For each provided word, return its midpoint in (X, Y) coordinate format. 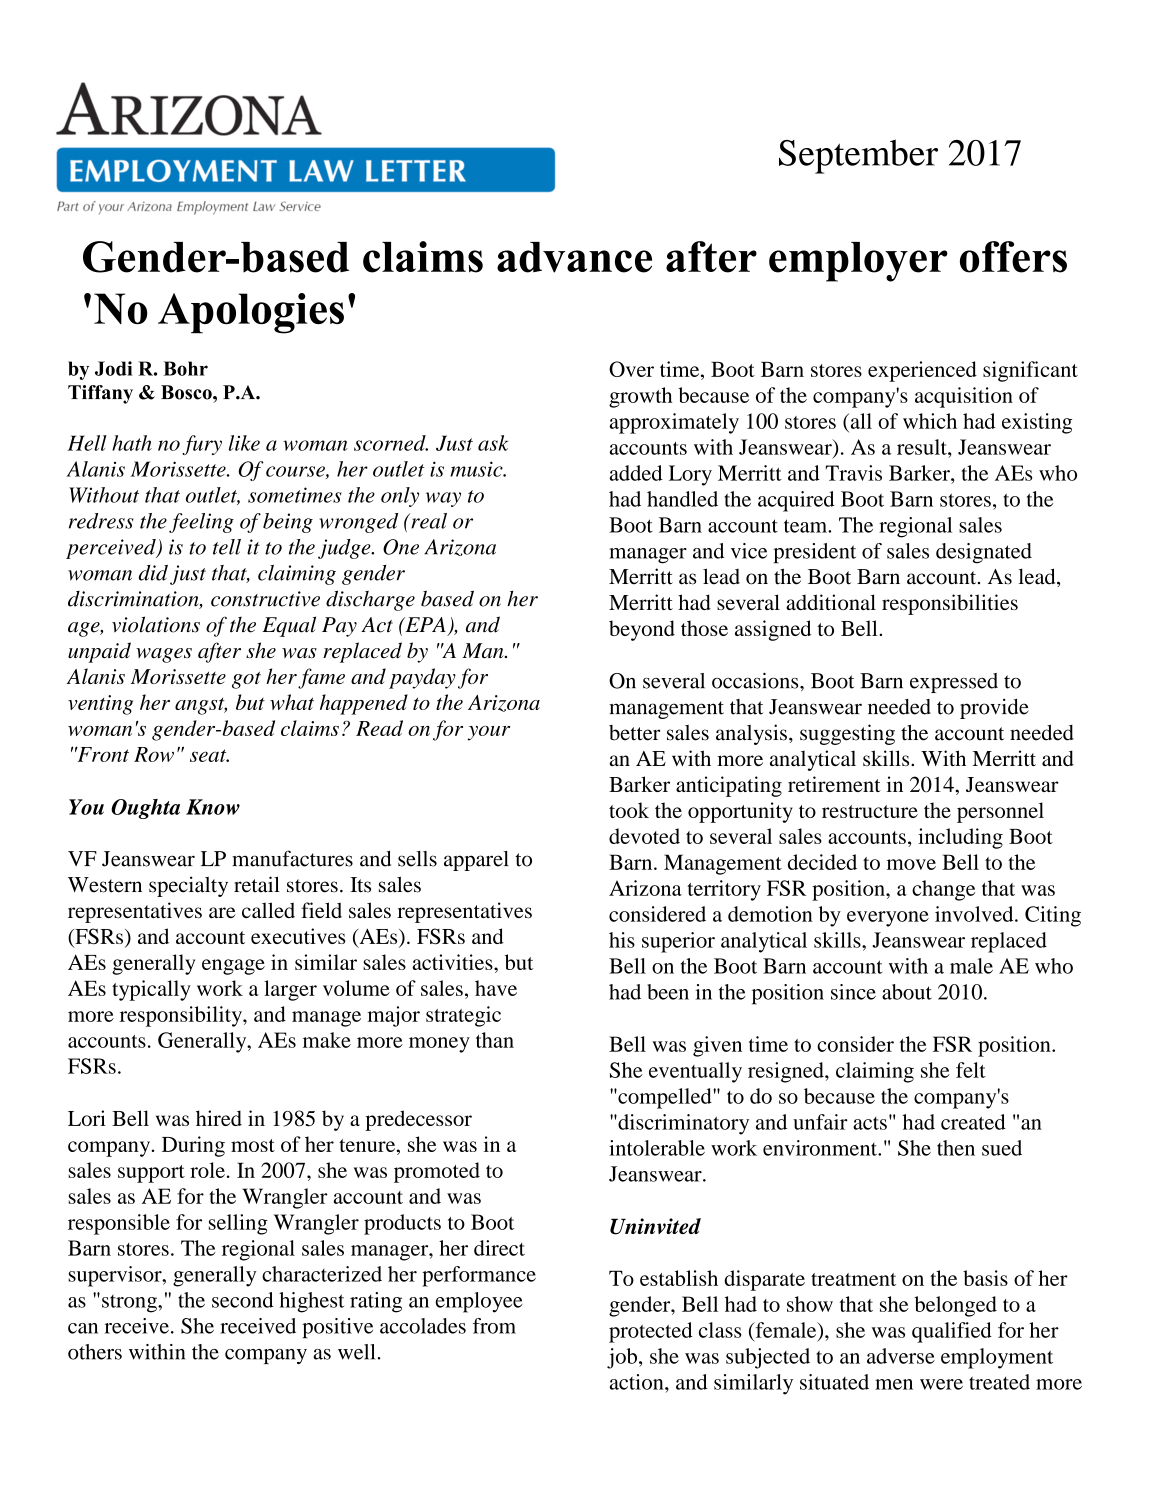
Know (213, 807)
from (494, 1326)
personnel (1000, 812)
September (858, 156)
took (629, 810)
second (243, 1300)
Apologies (251, 313)
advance (574, 257)
